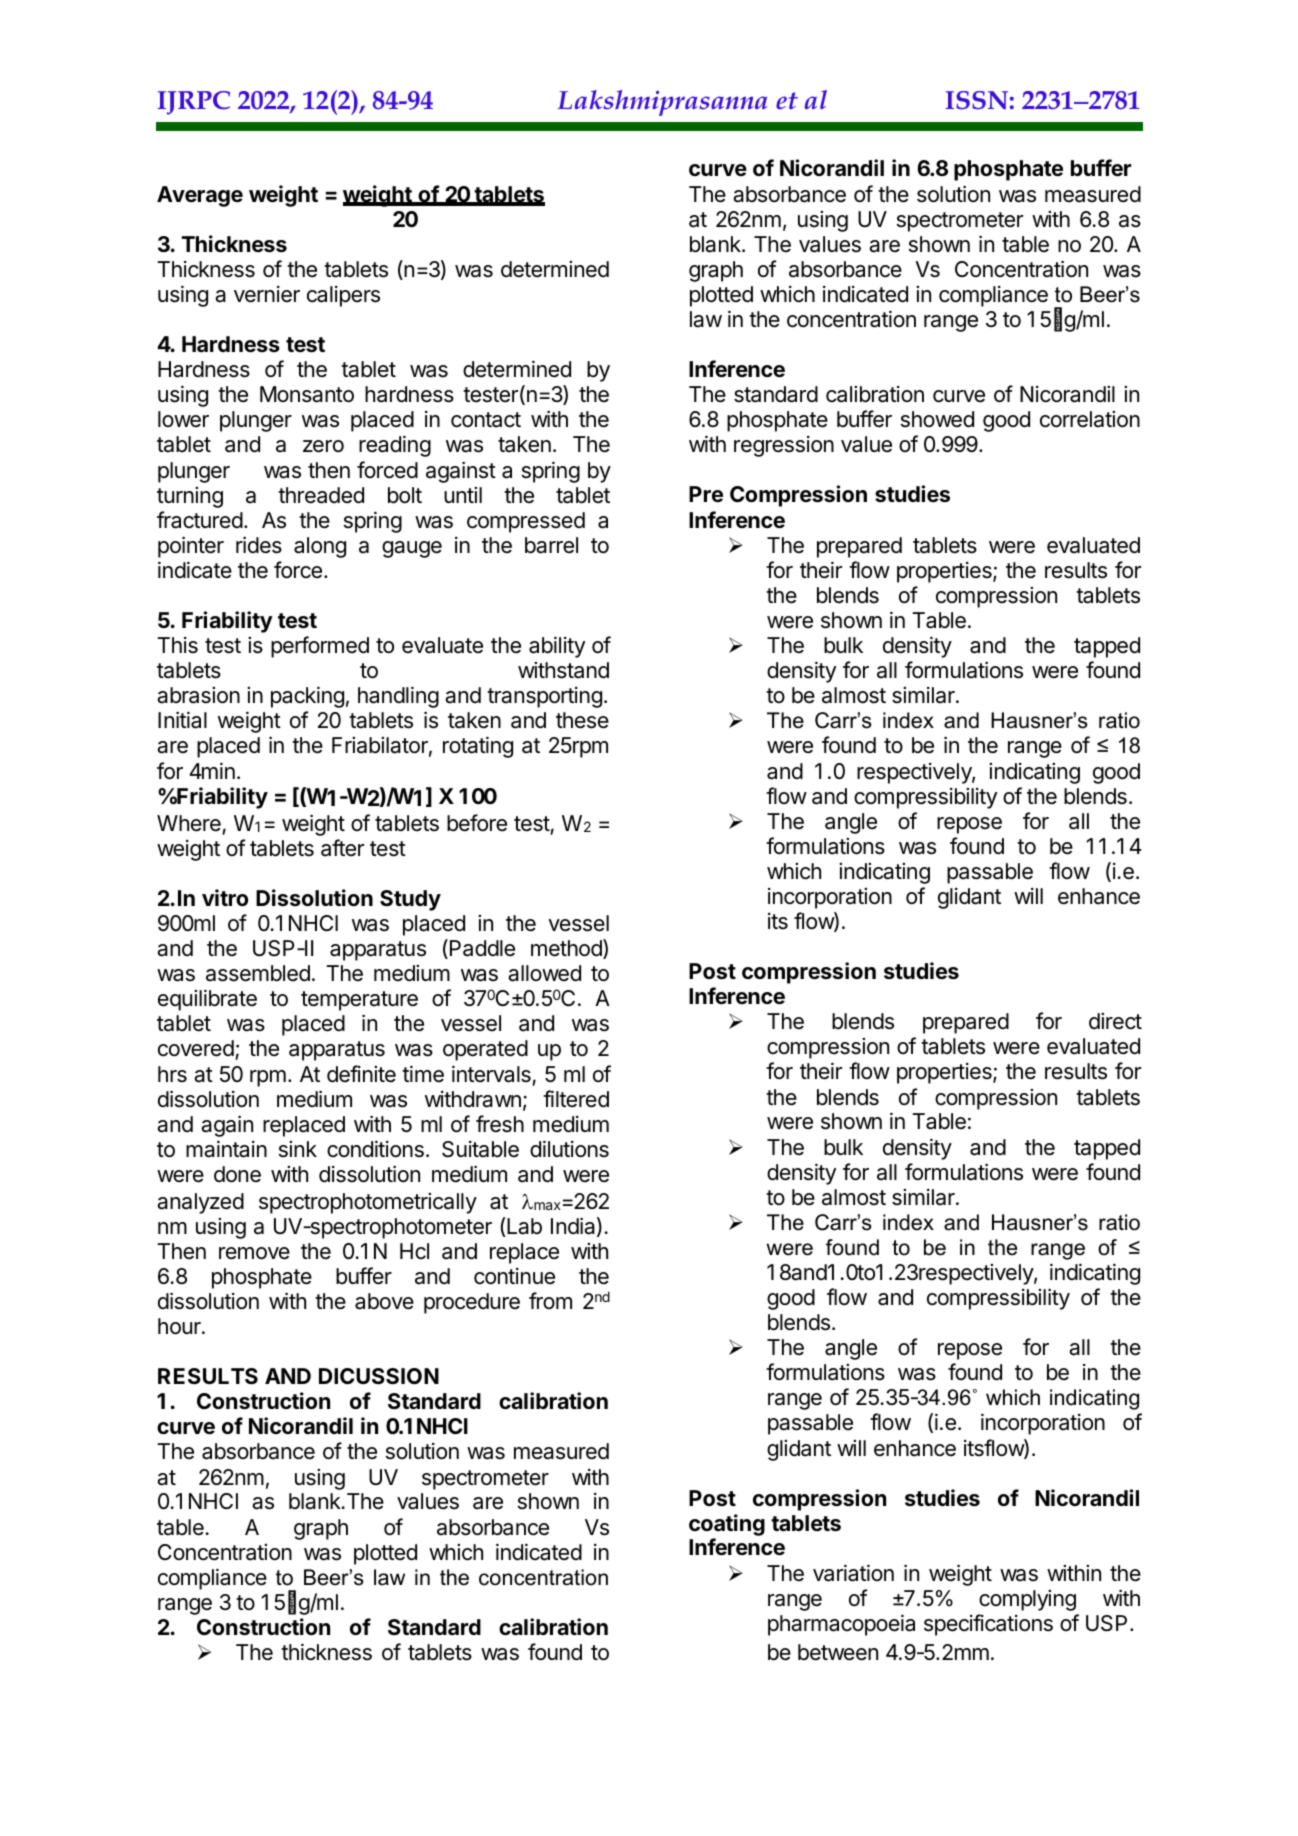 Image resolution: width=1298 pixels, height=1836 pixels. I want to click on direct, so click(1115, 1021).
